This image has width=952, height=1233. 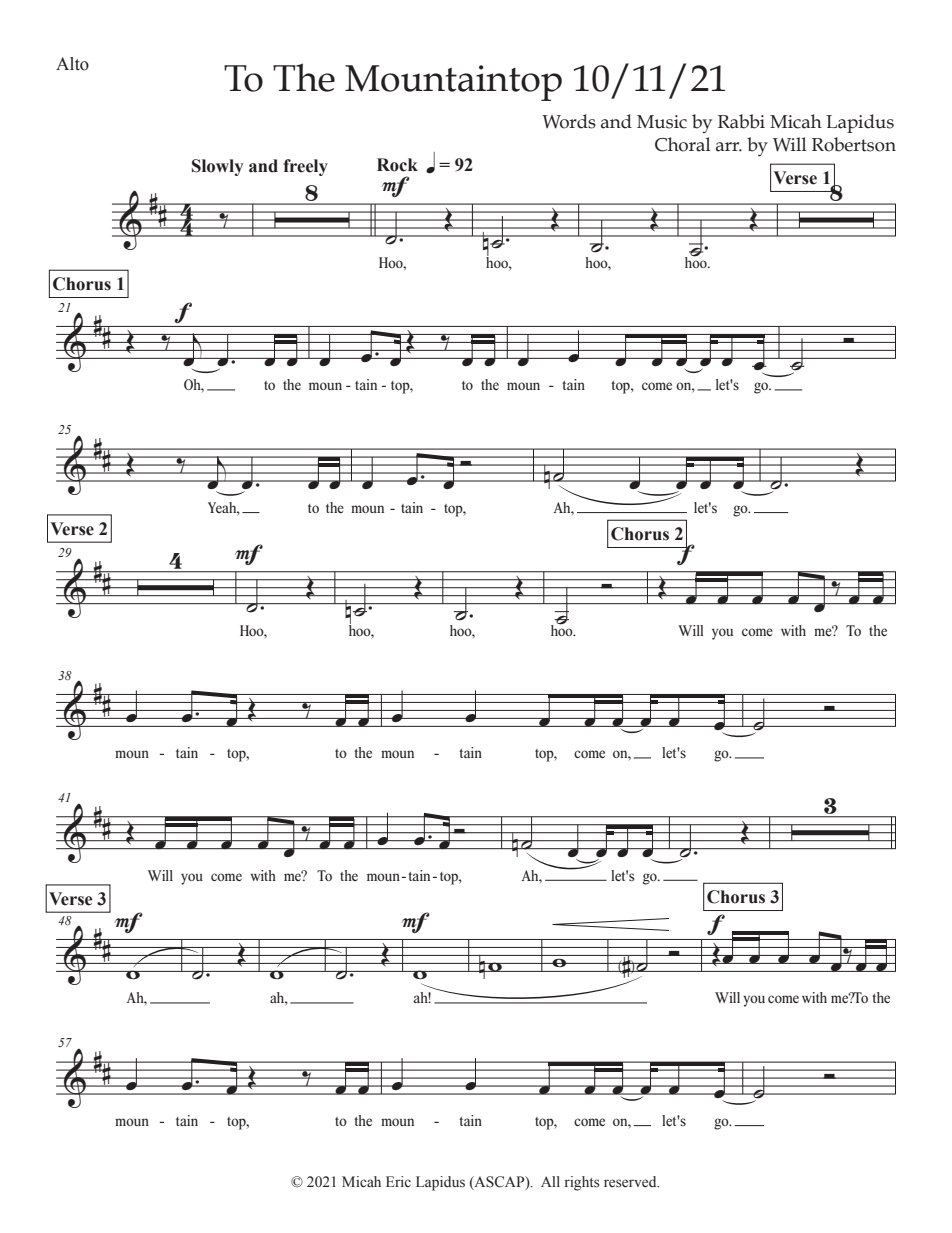 What do you see at coordinates (397, 165) in the image?
I see `Rock` at bounding box center [397, 165].
